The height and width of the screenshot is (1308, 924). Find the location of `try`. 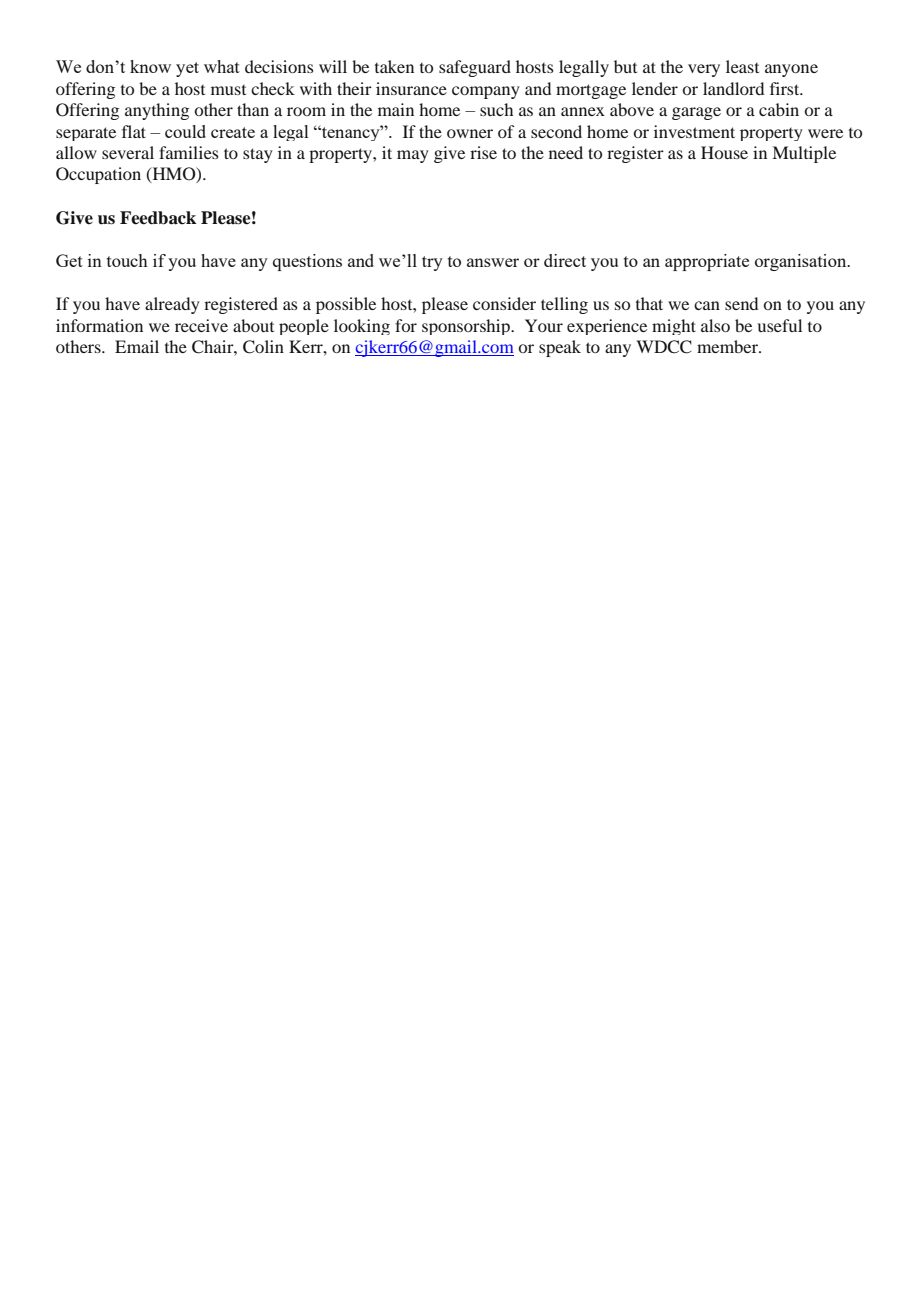

try is located at coordinates (432, 263).
